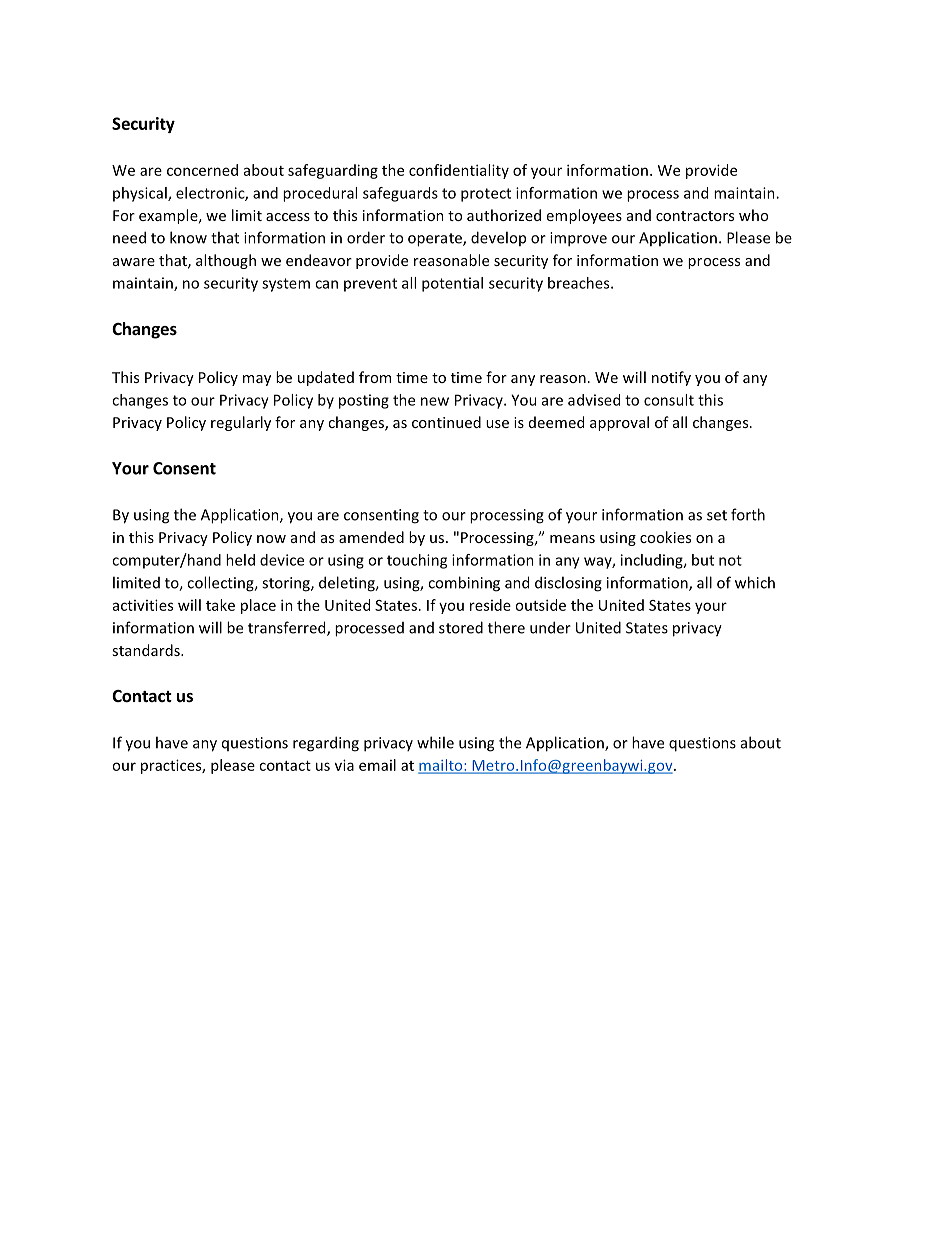 This screenshot has height=1233, width=952. What do you see at coordinates (459, 171) in the screenshot?
I see `confidentiality` at bounding box center [459, 171].
